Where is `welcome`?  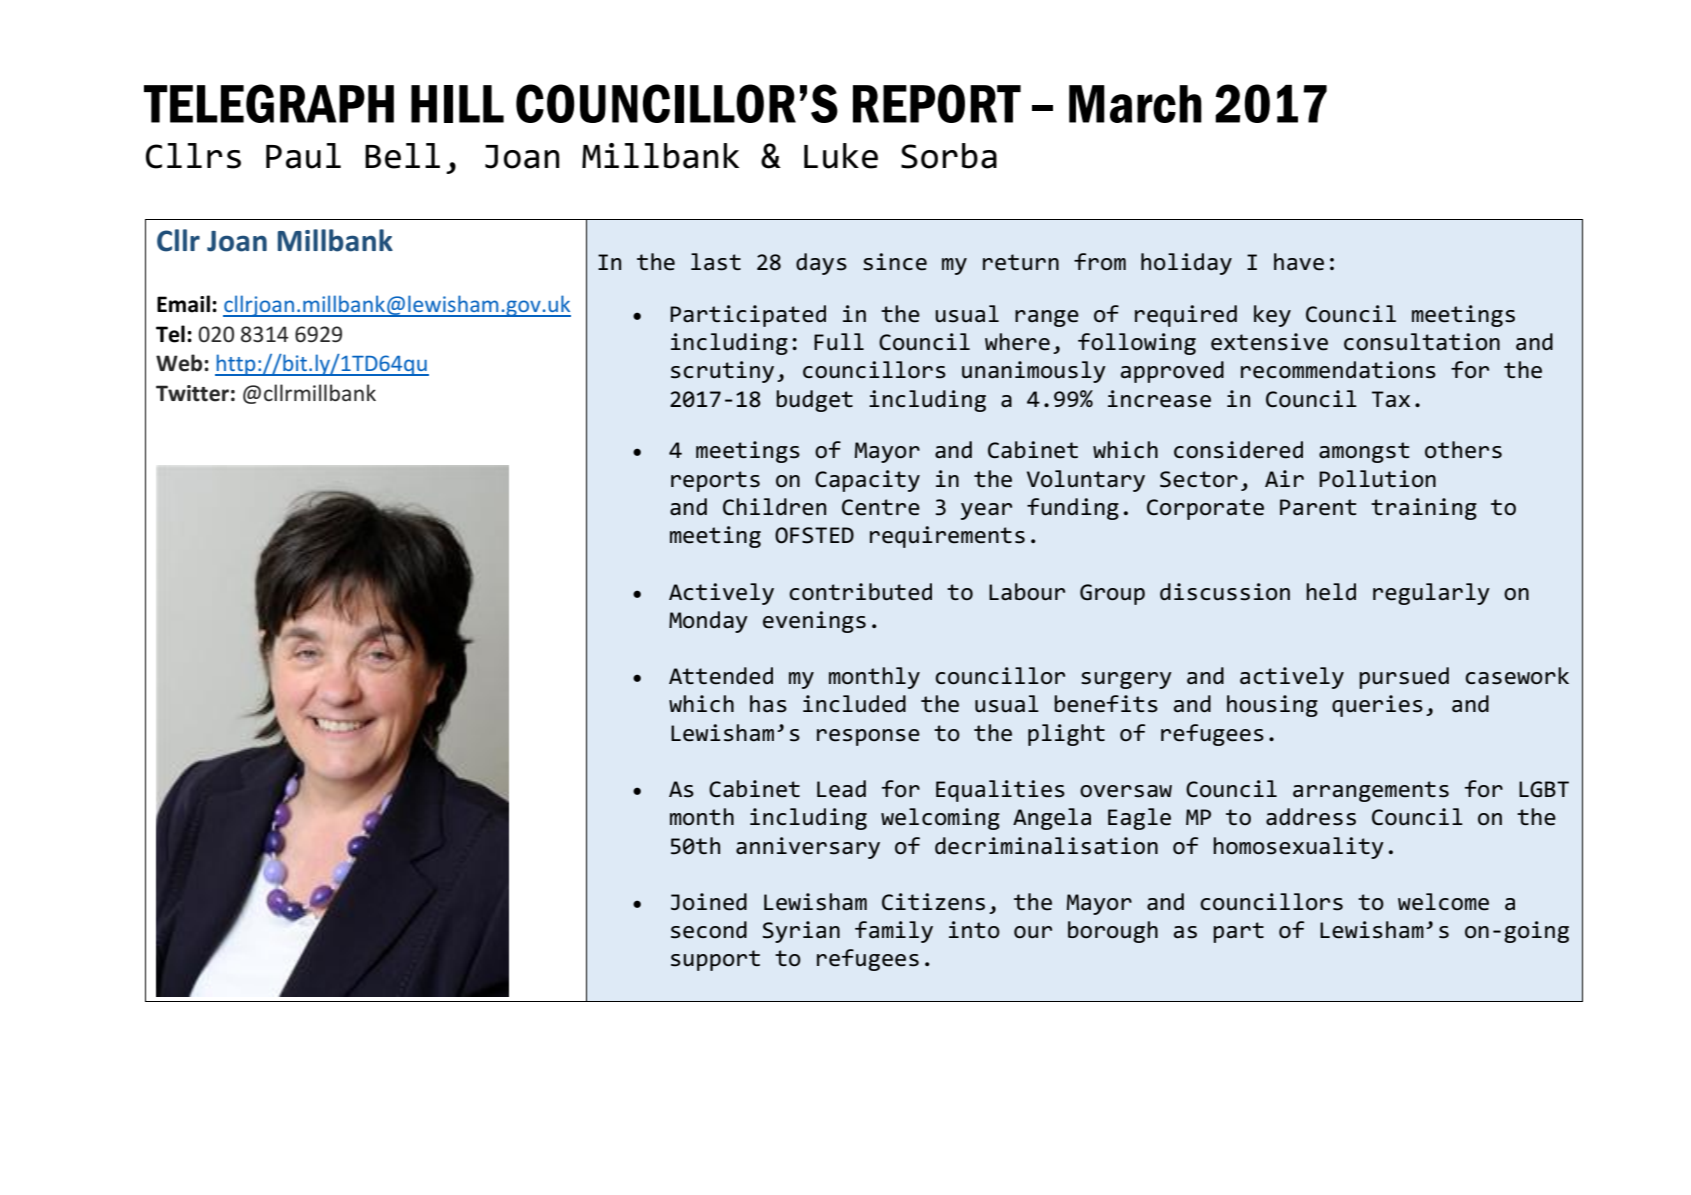
welcome is located at coordinates (1443, 902).
